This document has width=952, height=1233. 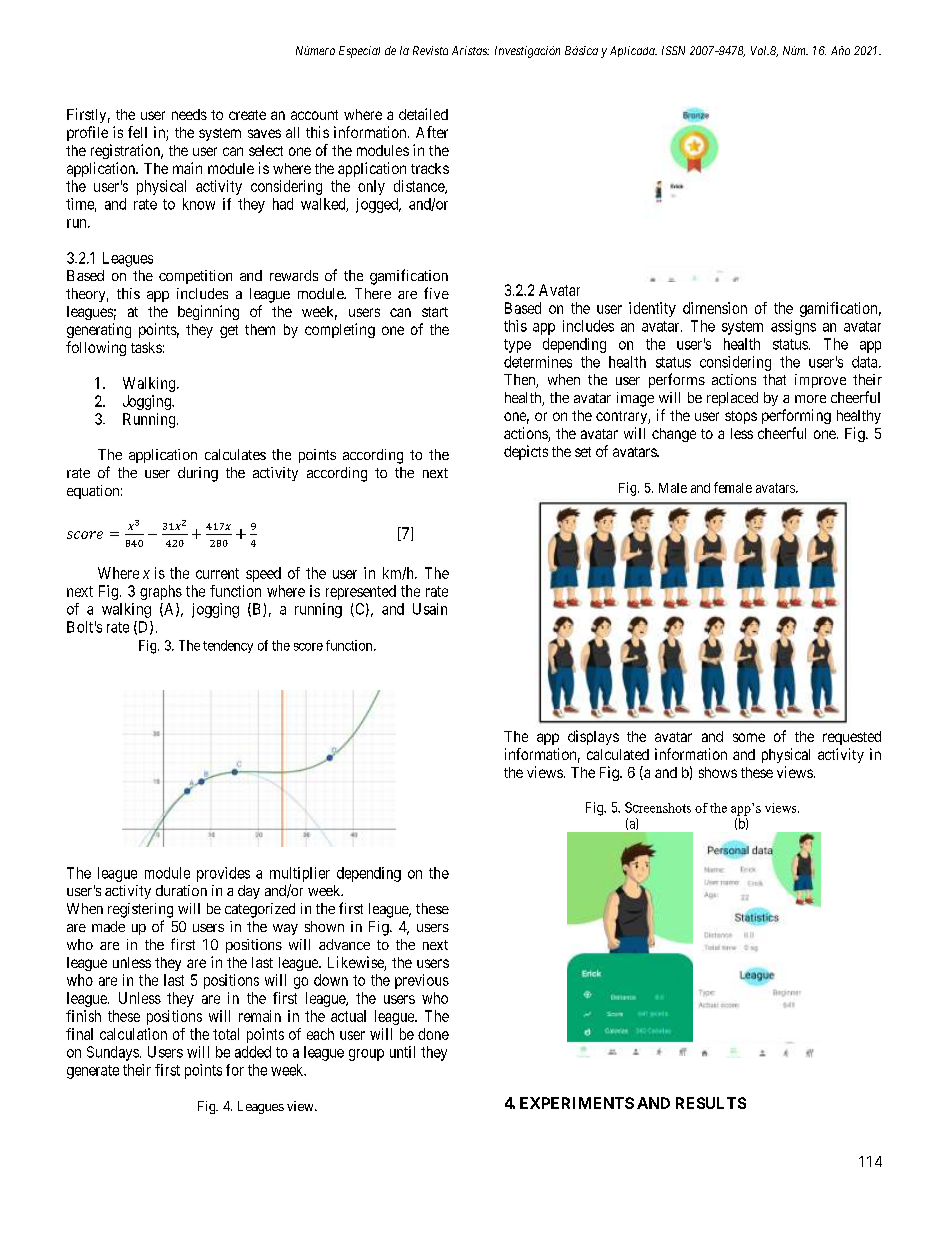 What do you see at coordinates (673, 50) in the document?
I see `ISSN` at bounding box center [673, 50].
